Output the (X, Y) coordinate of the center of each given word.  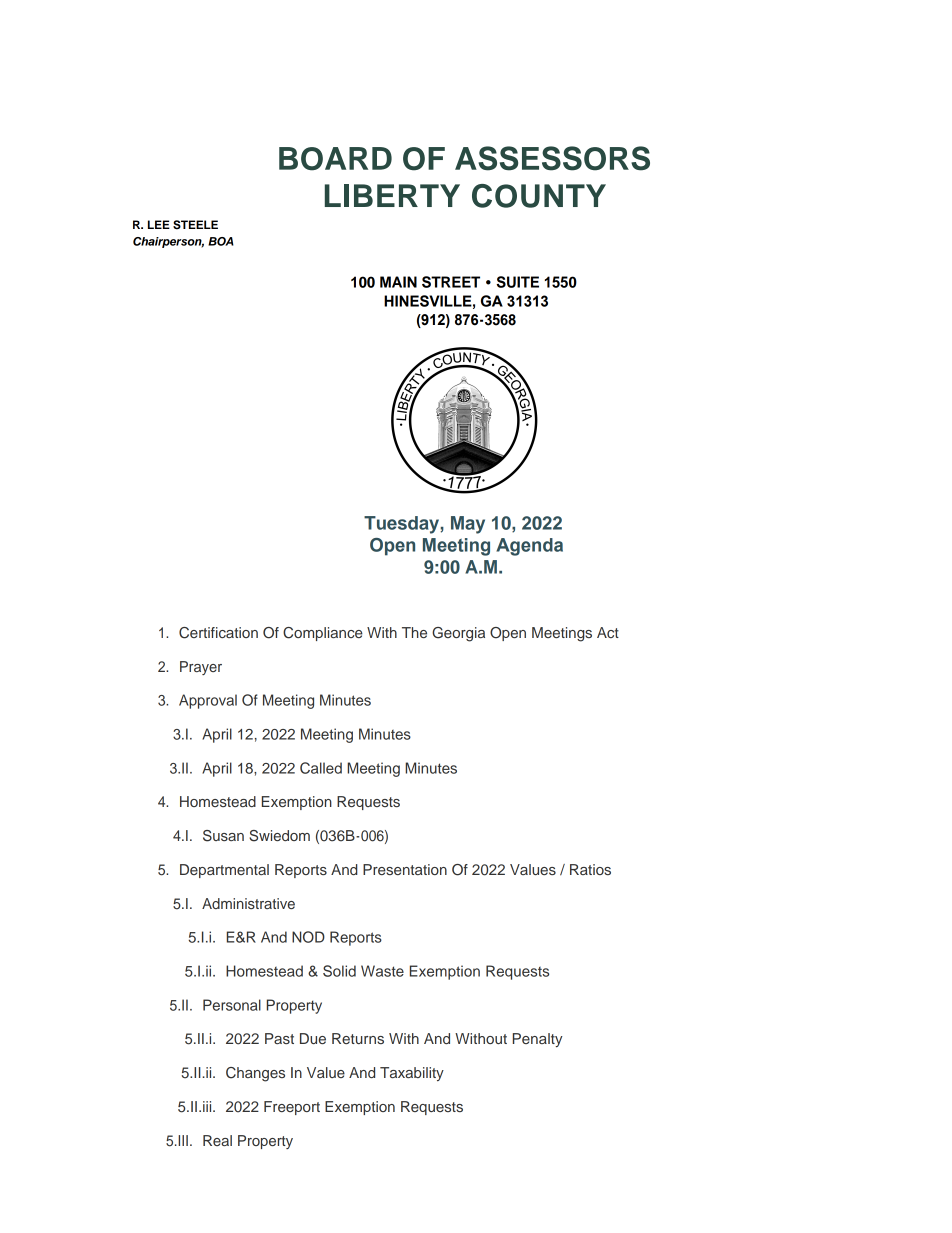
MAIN (398, 282)
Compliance (323, 634)
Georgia (458, 634)
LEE (159, 224)
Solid (339, 971)
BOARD (335, 159)
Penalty (538, 1040)
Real (217, 1140)
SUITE (517, 282)
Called (321, 768)
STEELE (195, 225)
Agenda (529, 547)
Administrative (248, 903)
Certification (218, 633)
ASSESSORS (552, 158)
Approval (208, 701)
